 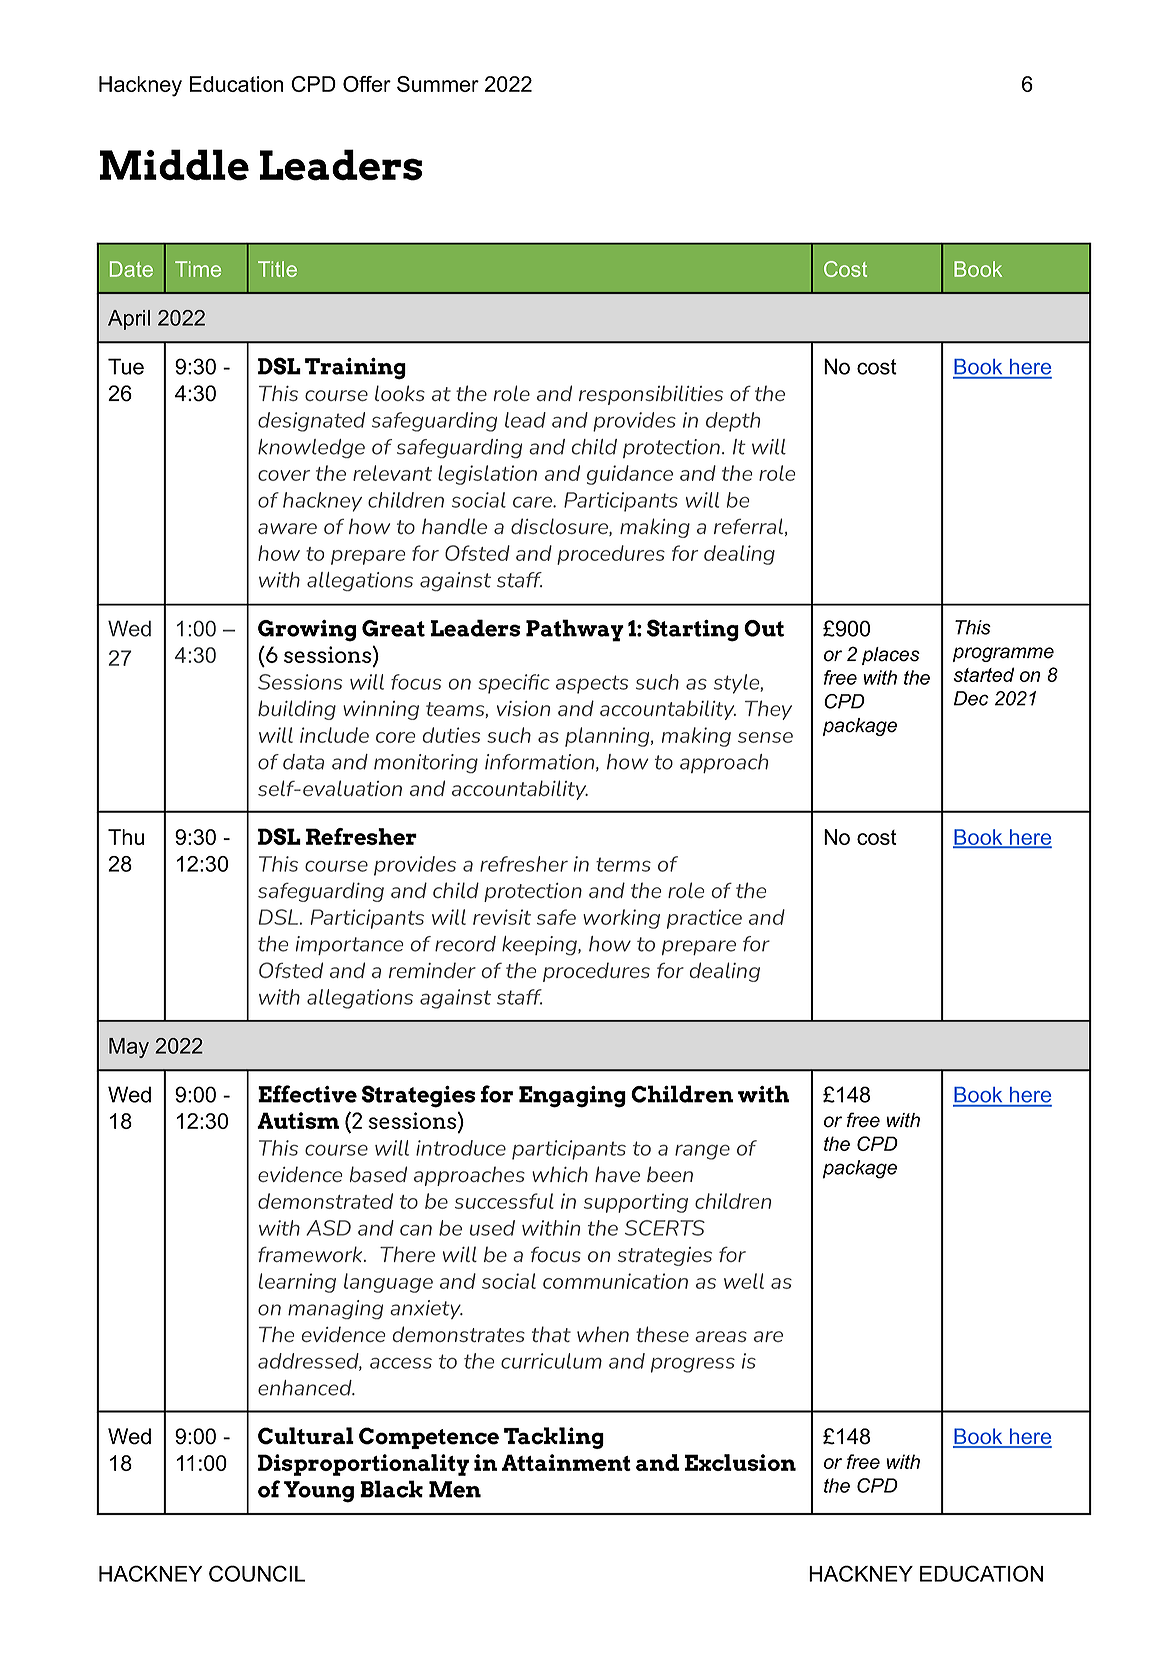 What do you see at coordinates (592, 684) in the page?
I see `aspects` at bounding box center [592, 684].
